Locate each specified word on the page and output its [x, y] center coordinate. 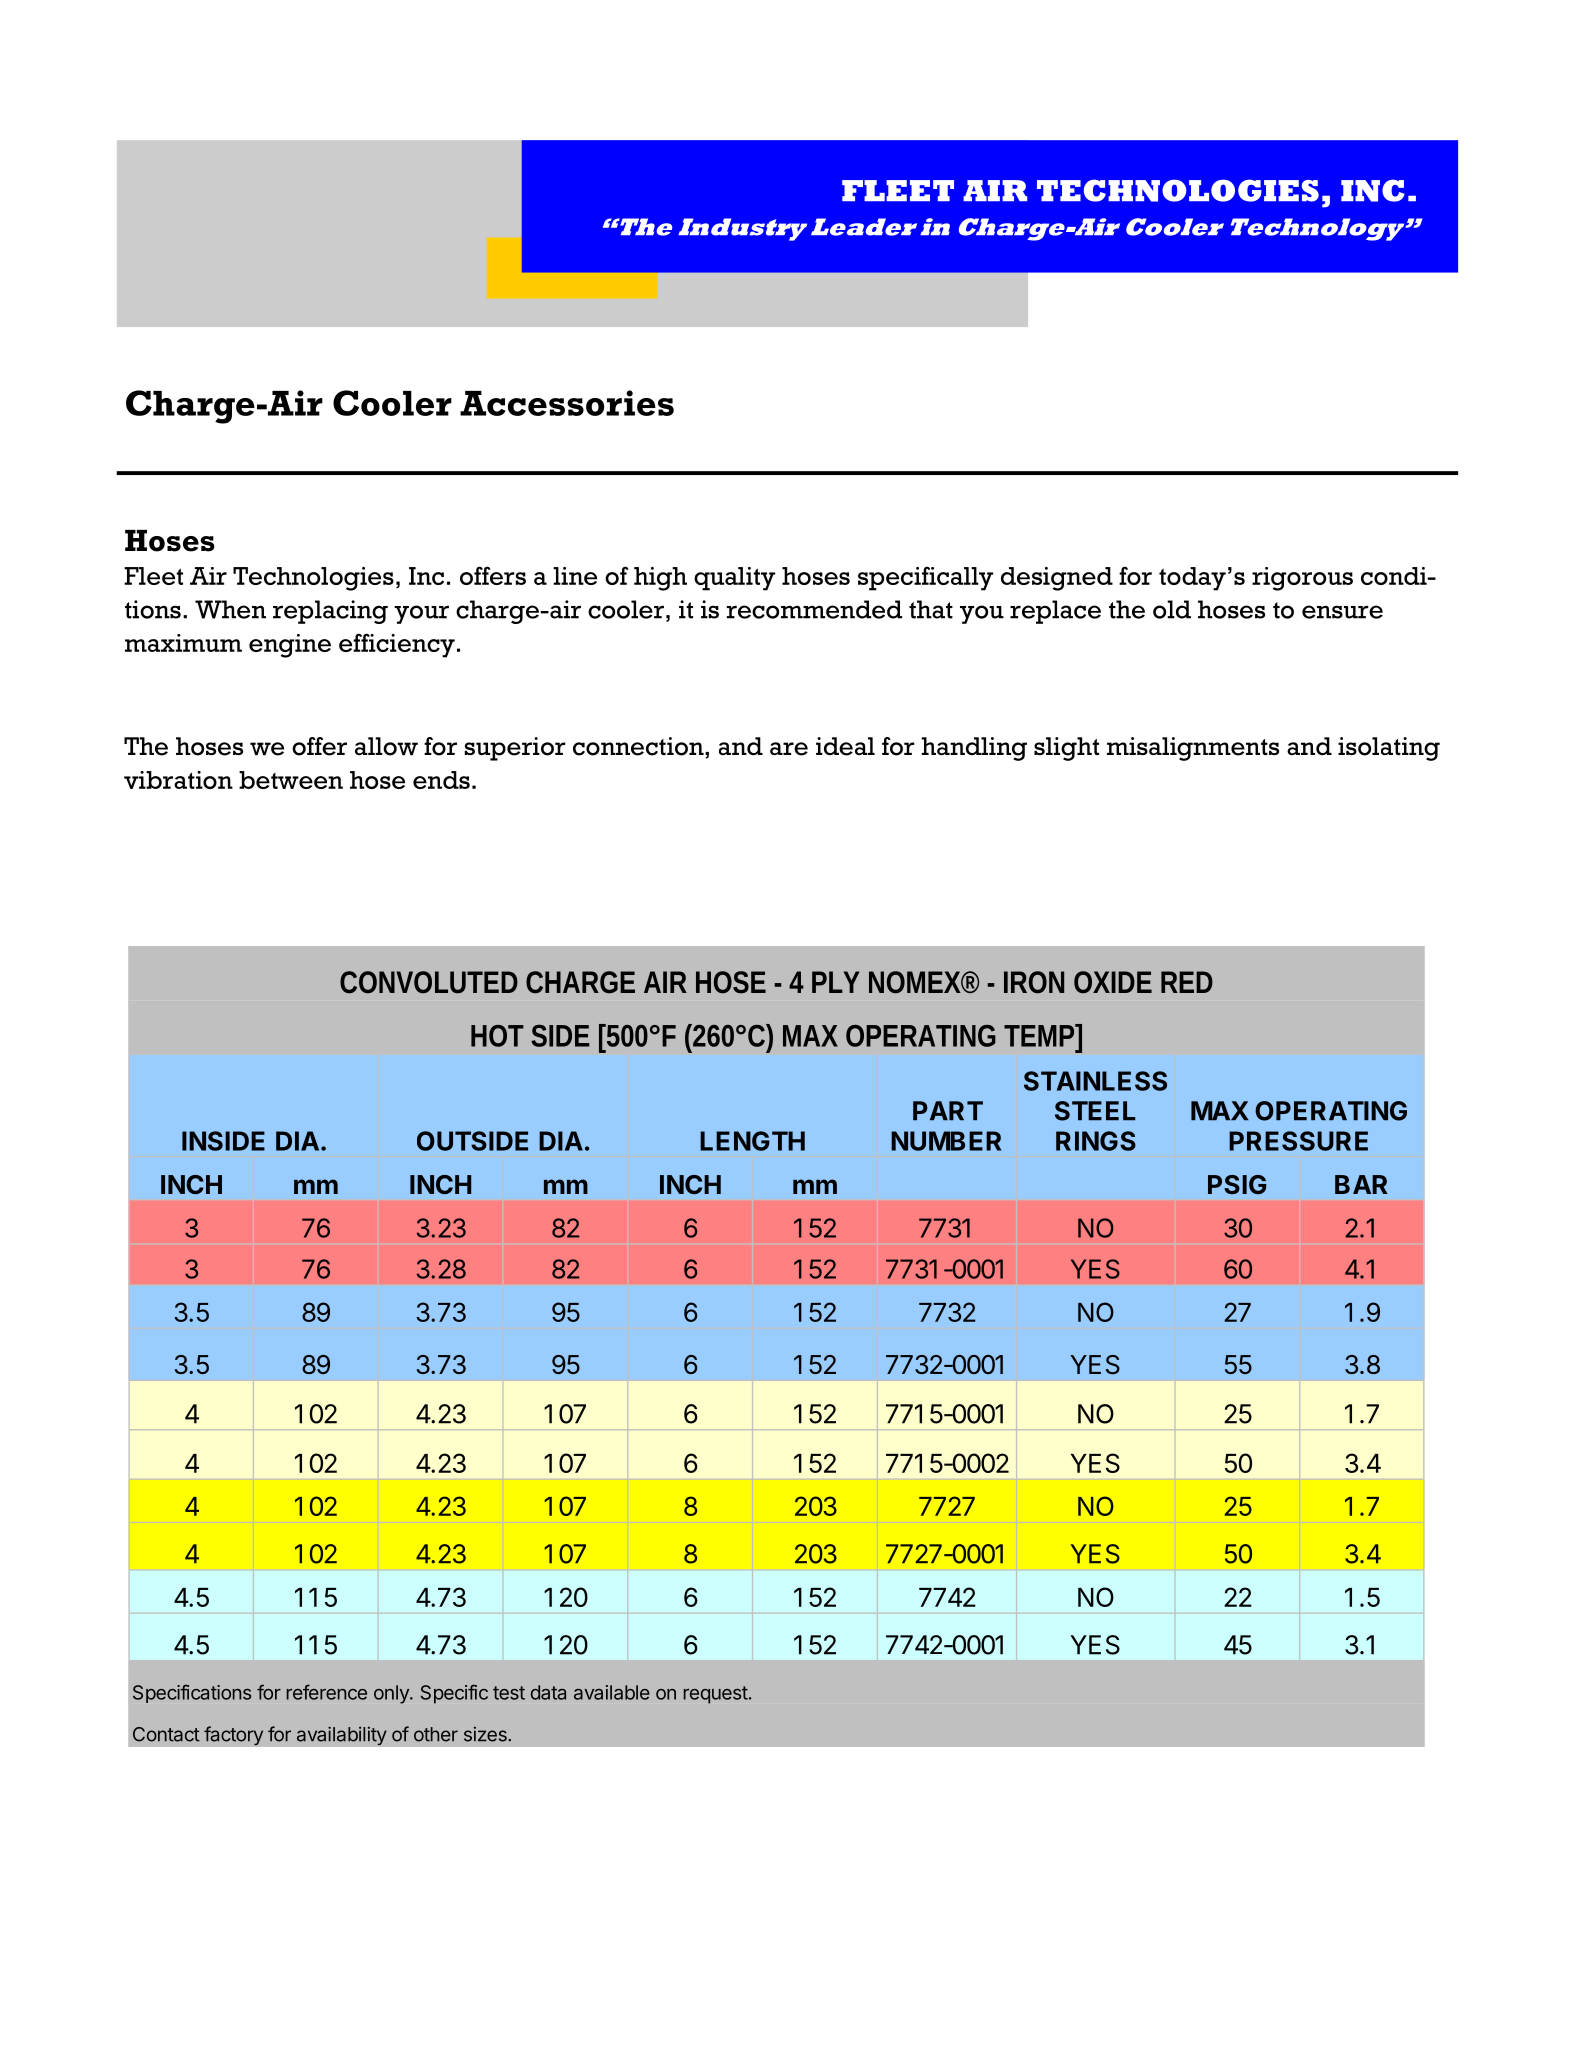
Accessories [567, 403]
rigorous [1302, 579]
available [612, 1692]
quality [734, 579]
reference [327, 1692]
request [716, 1695]
